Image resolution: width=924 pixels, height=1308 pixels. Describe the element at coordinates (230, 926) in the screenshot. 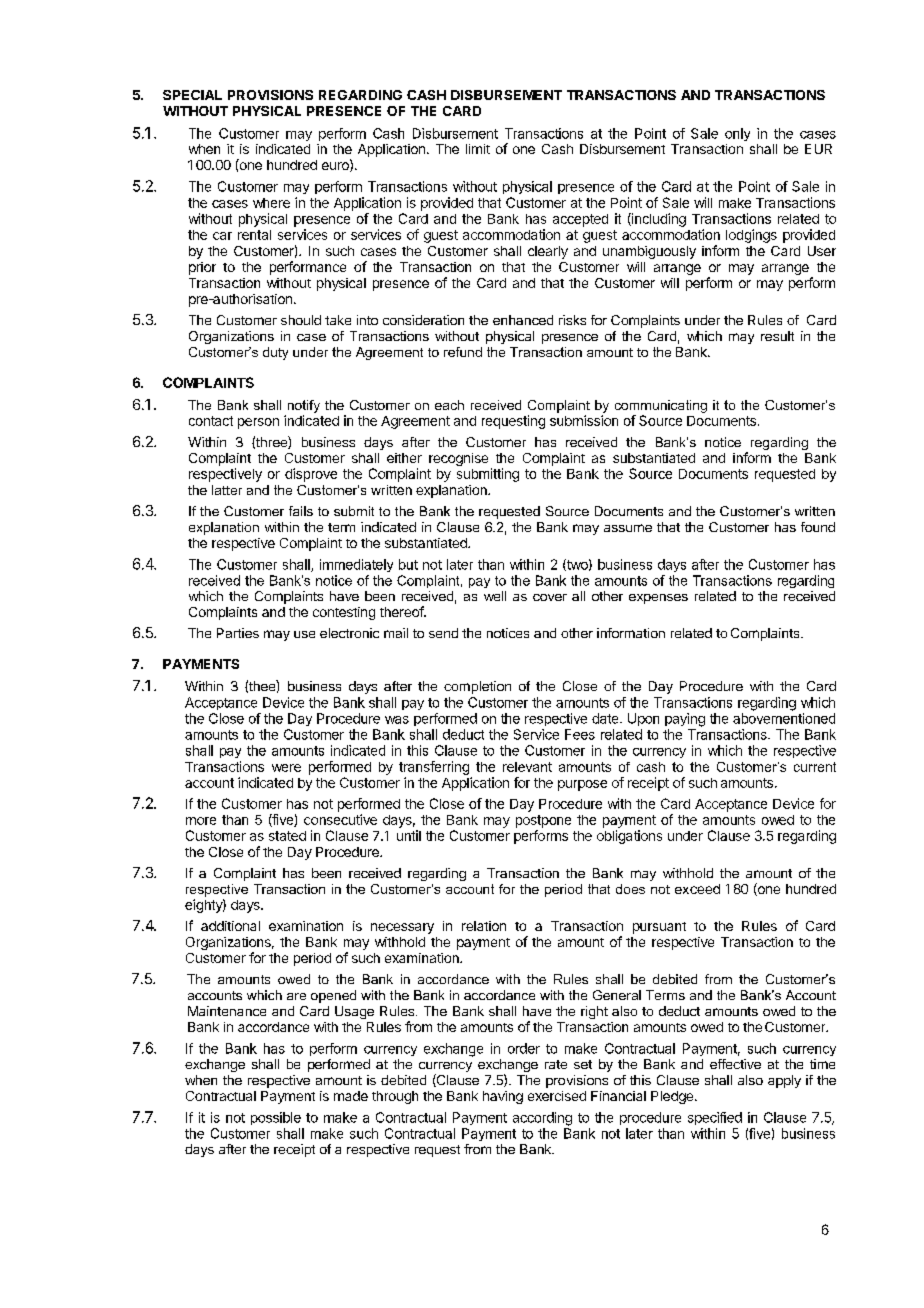

I see `additional` at that location.
